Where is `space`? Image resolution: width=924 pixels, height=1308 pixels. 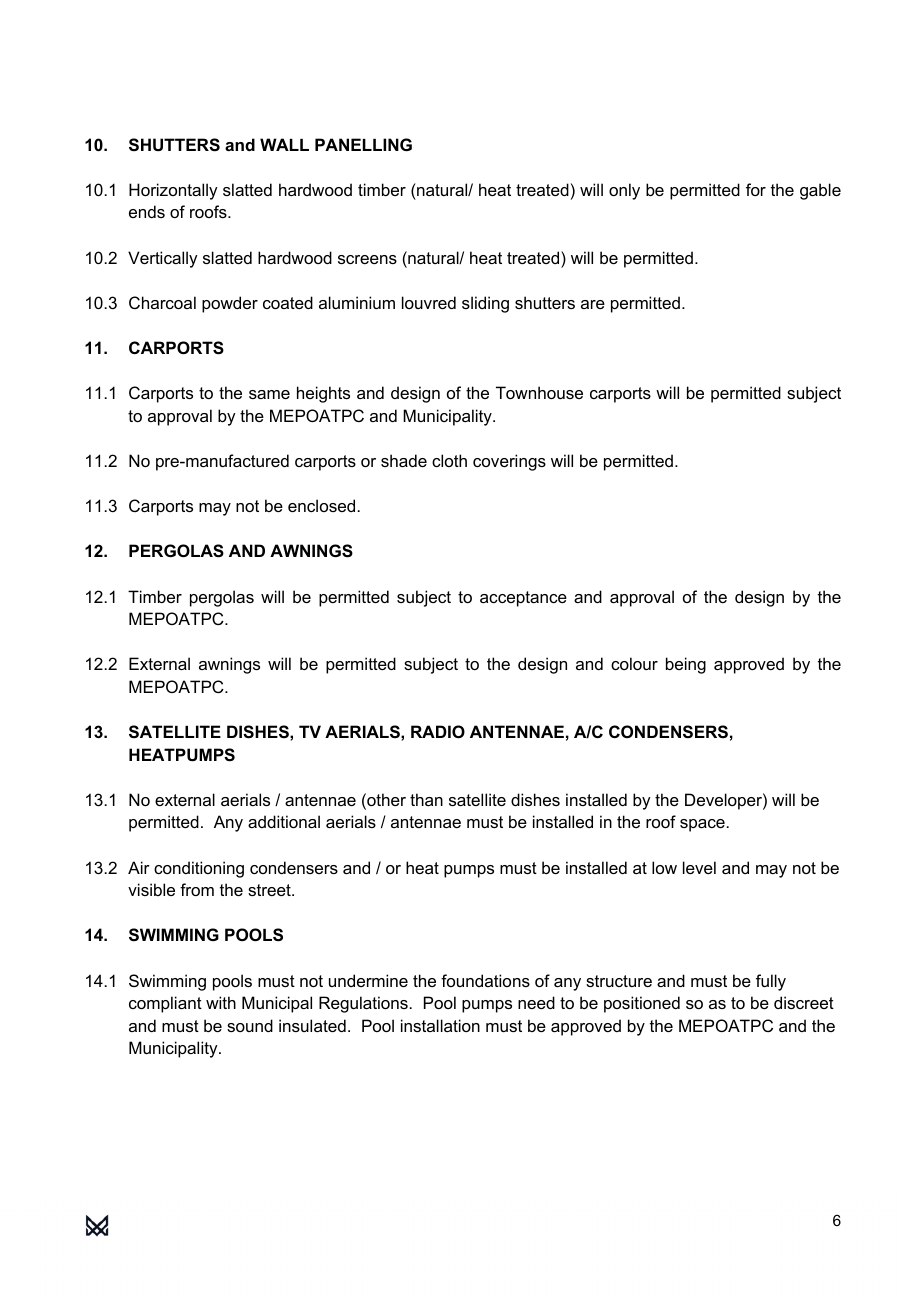
space is located at coordinates (702, 825).
